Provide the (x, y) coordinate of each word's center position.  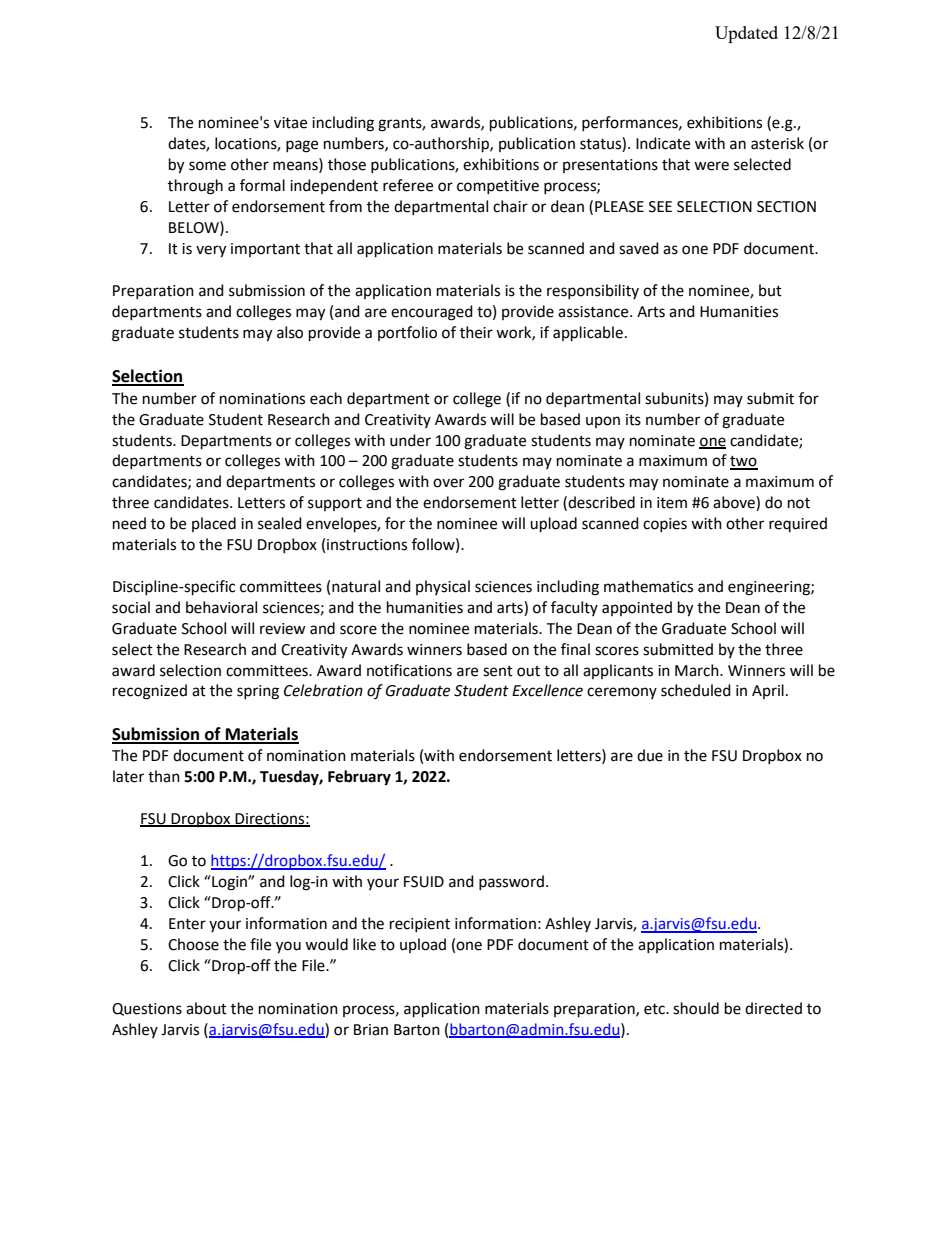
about (206, 1008)
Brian (371, 1030)
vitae (290, 123)
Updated (746, 34)
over (448, 483)
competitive (498, 187)
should (696, 1008)
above (735, 503)
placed (214, 524)
